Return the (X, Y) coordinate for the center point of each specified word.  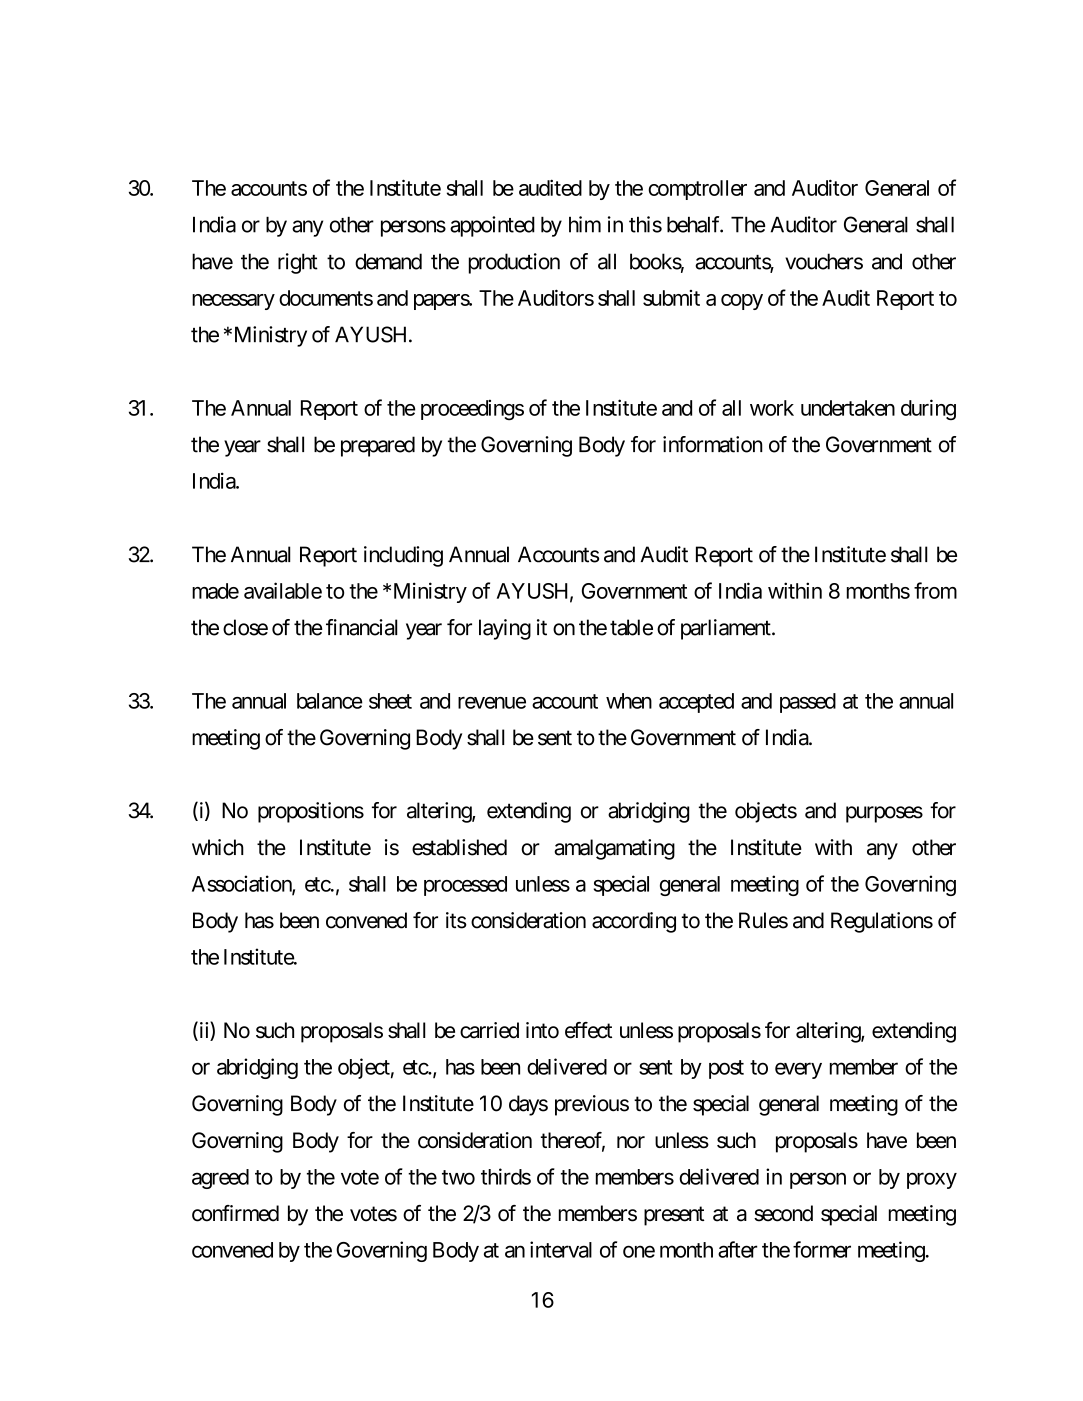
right (298, 263)
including (403, 556)
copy (742, 302)
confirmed (235, 1213)
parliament (726, 629)
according (634, 922)
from (935, 590)
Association (242, 884)
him (585, 224)
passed (808, 703)
